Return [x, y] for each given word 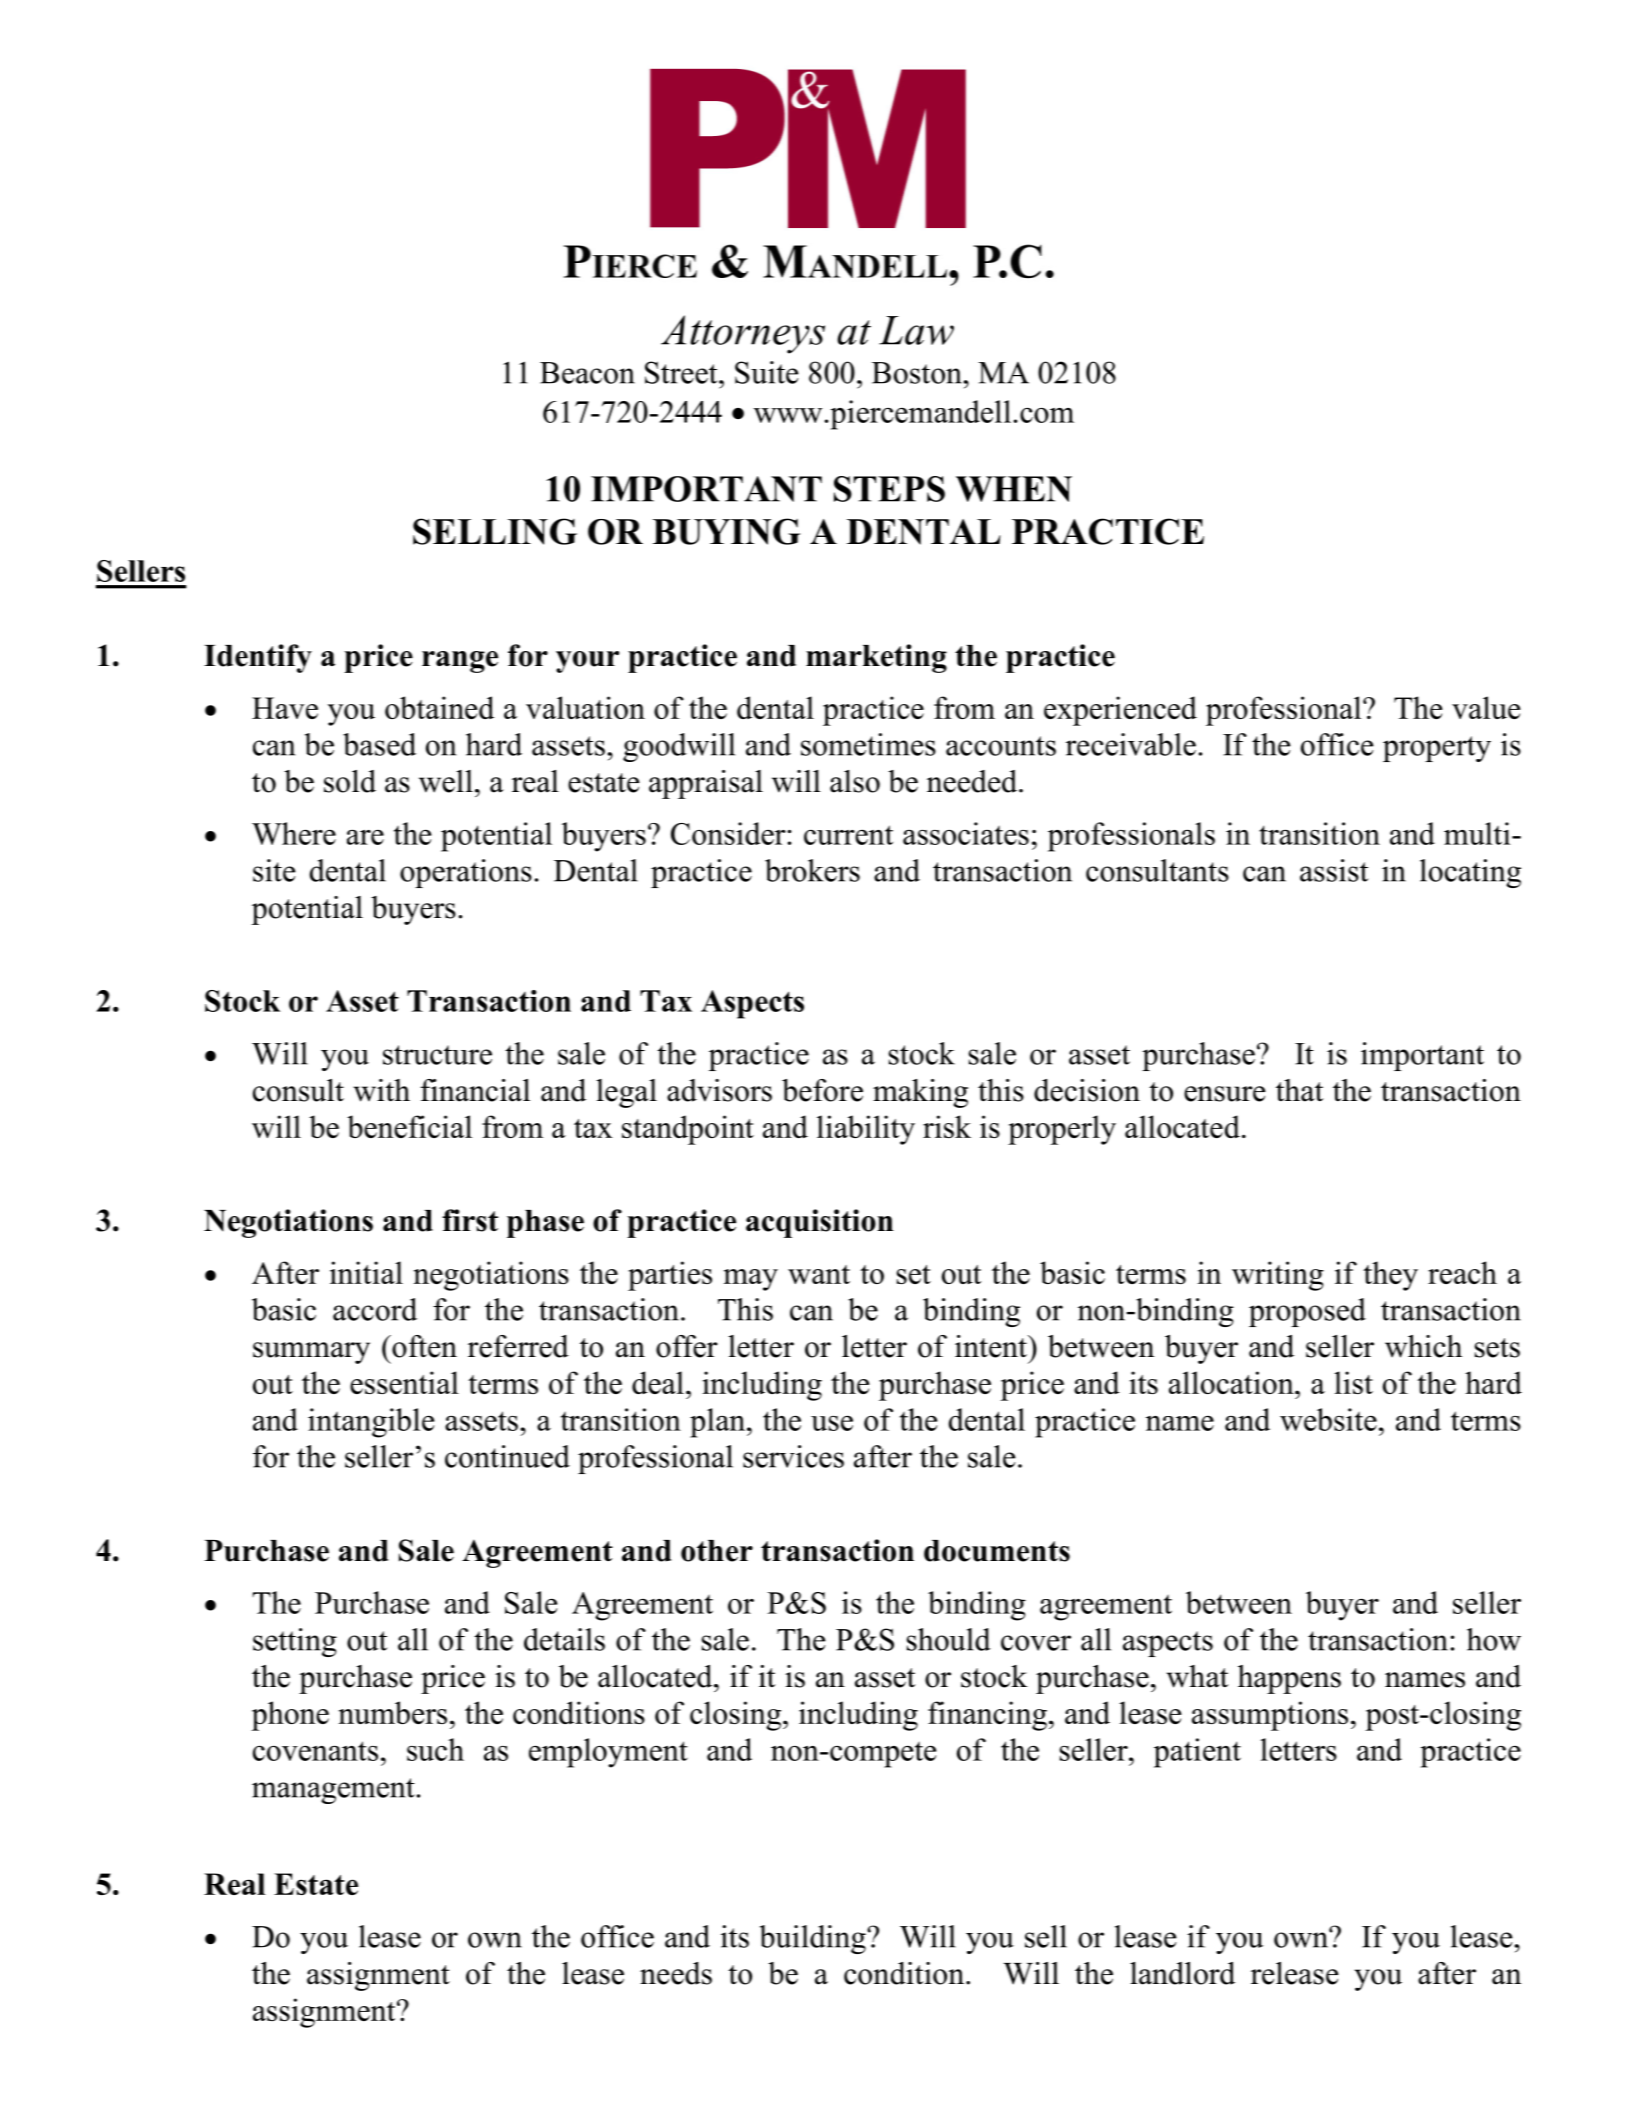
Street [682, 372]
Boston [917, 373]
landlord [1182, 1973]
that [1299, 1090]
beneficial [409, 1126]
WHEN [1014, 489]
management [333, 1791]
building [814, 1939]
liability [866, 1130]
